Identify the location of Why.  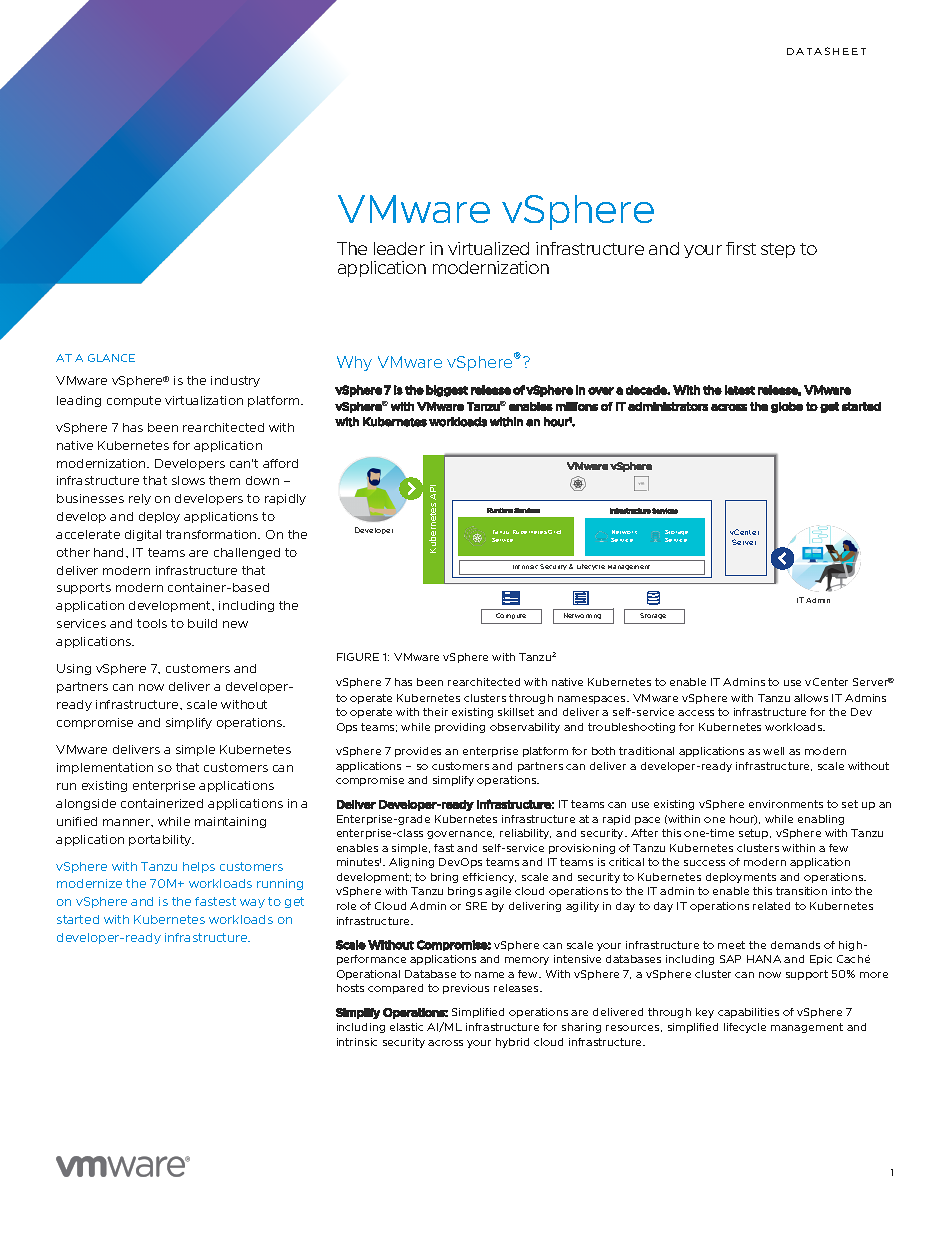
(354, 363).
